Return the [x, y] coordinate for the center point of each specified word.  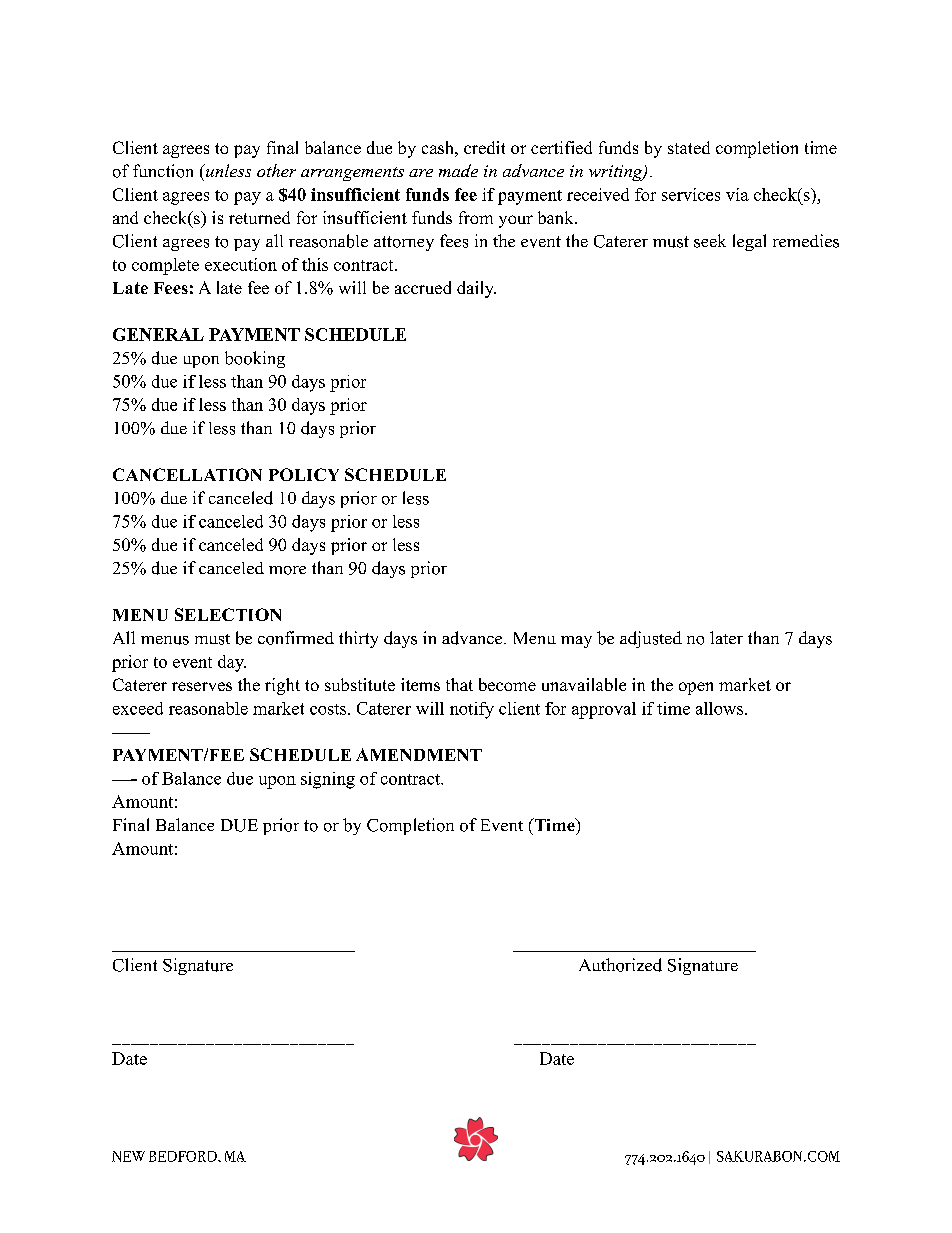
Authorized [620, 965]
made [458, 170]
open [696, 688]
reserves [202, 686]
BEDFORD [184, 1156]
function [163, 171]
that [459, 684]
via [737, 194]
